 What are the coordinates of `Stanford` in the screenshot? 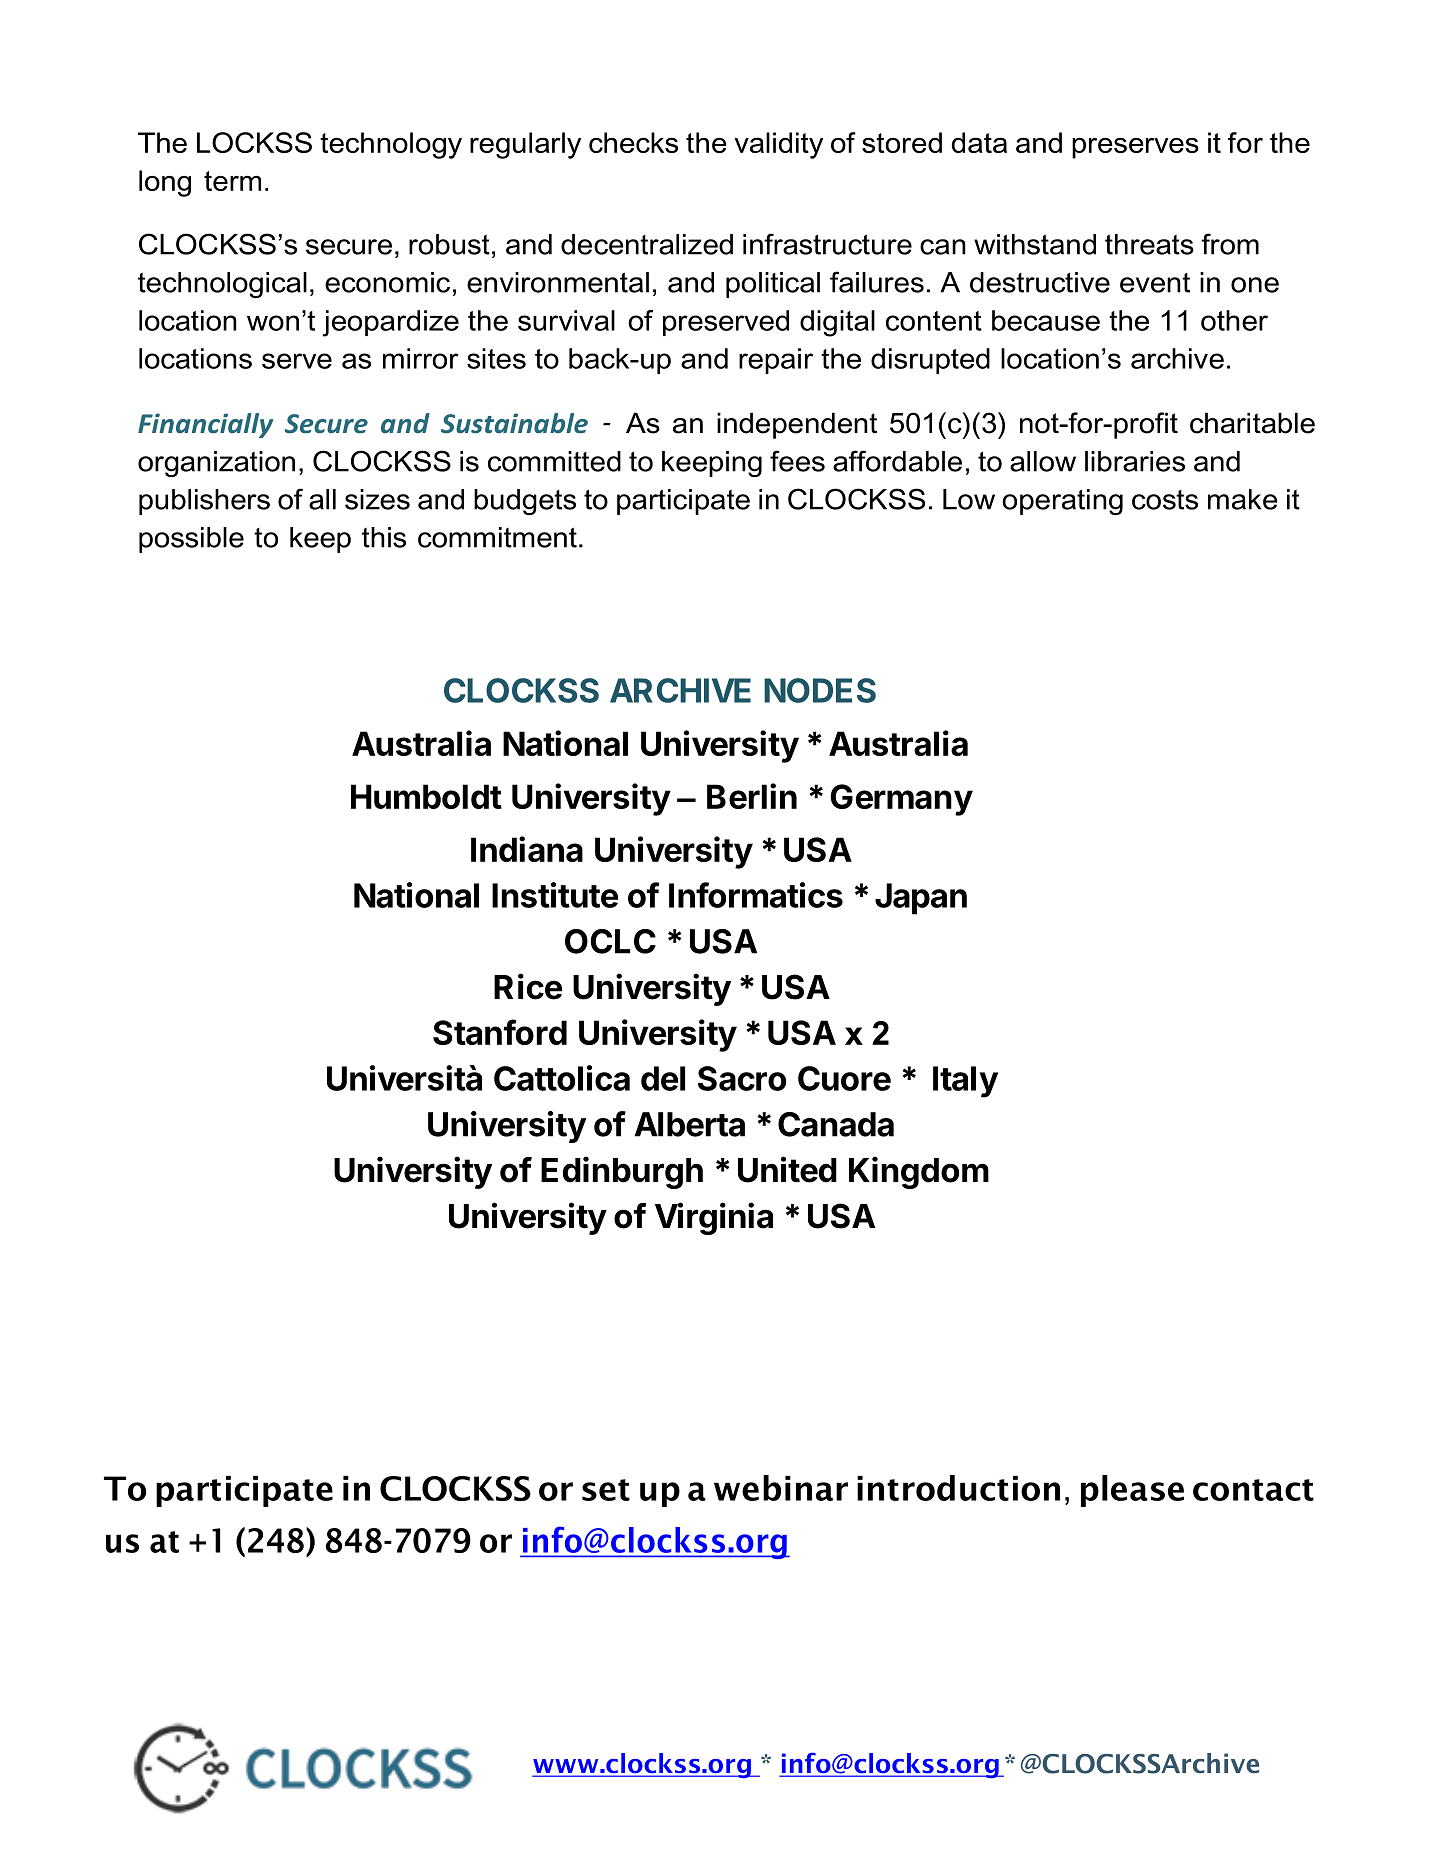 It's located at (500, 1032).
